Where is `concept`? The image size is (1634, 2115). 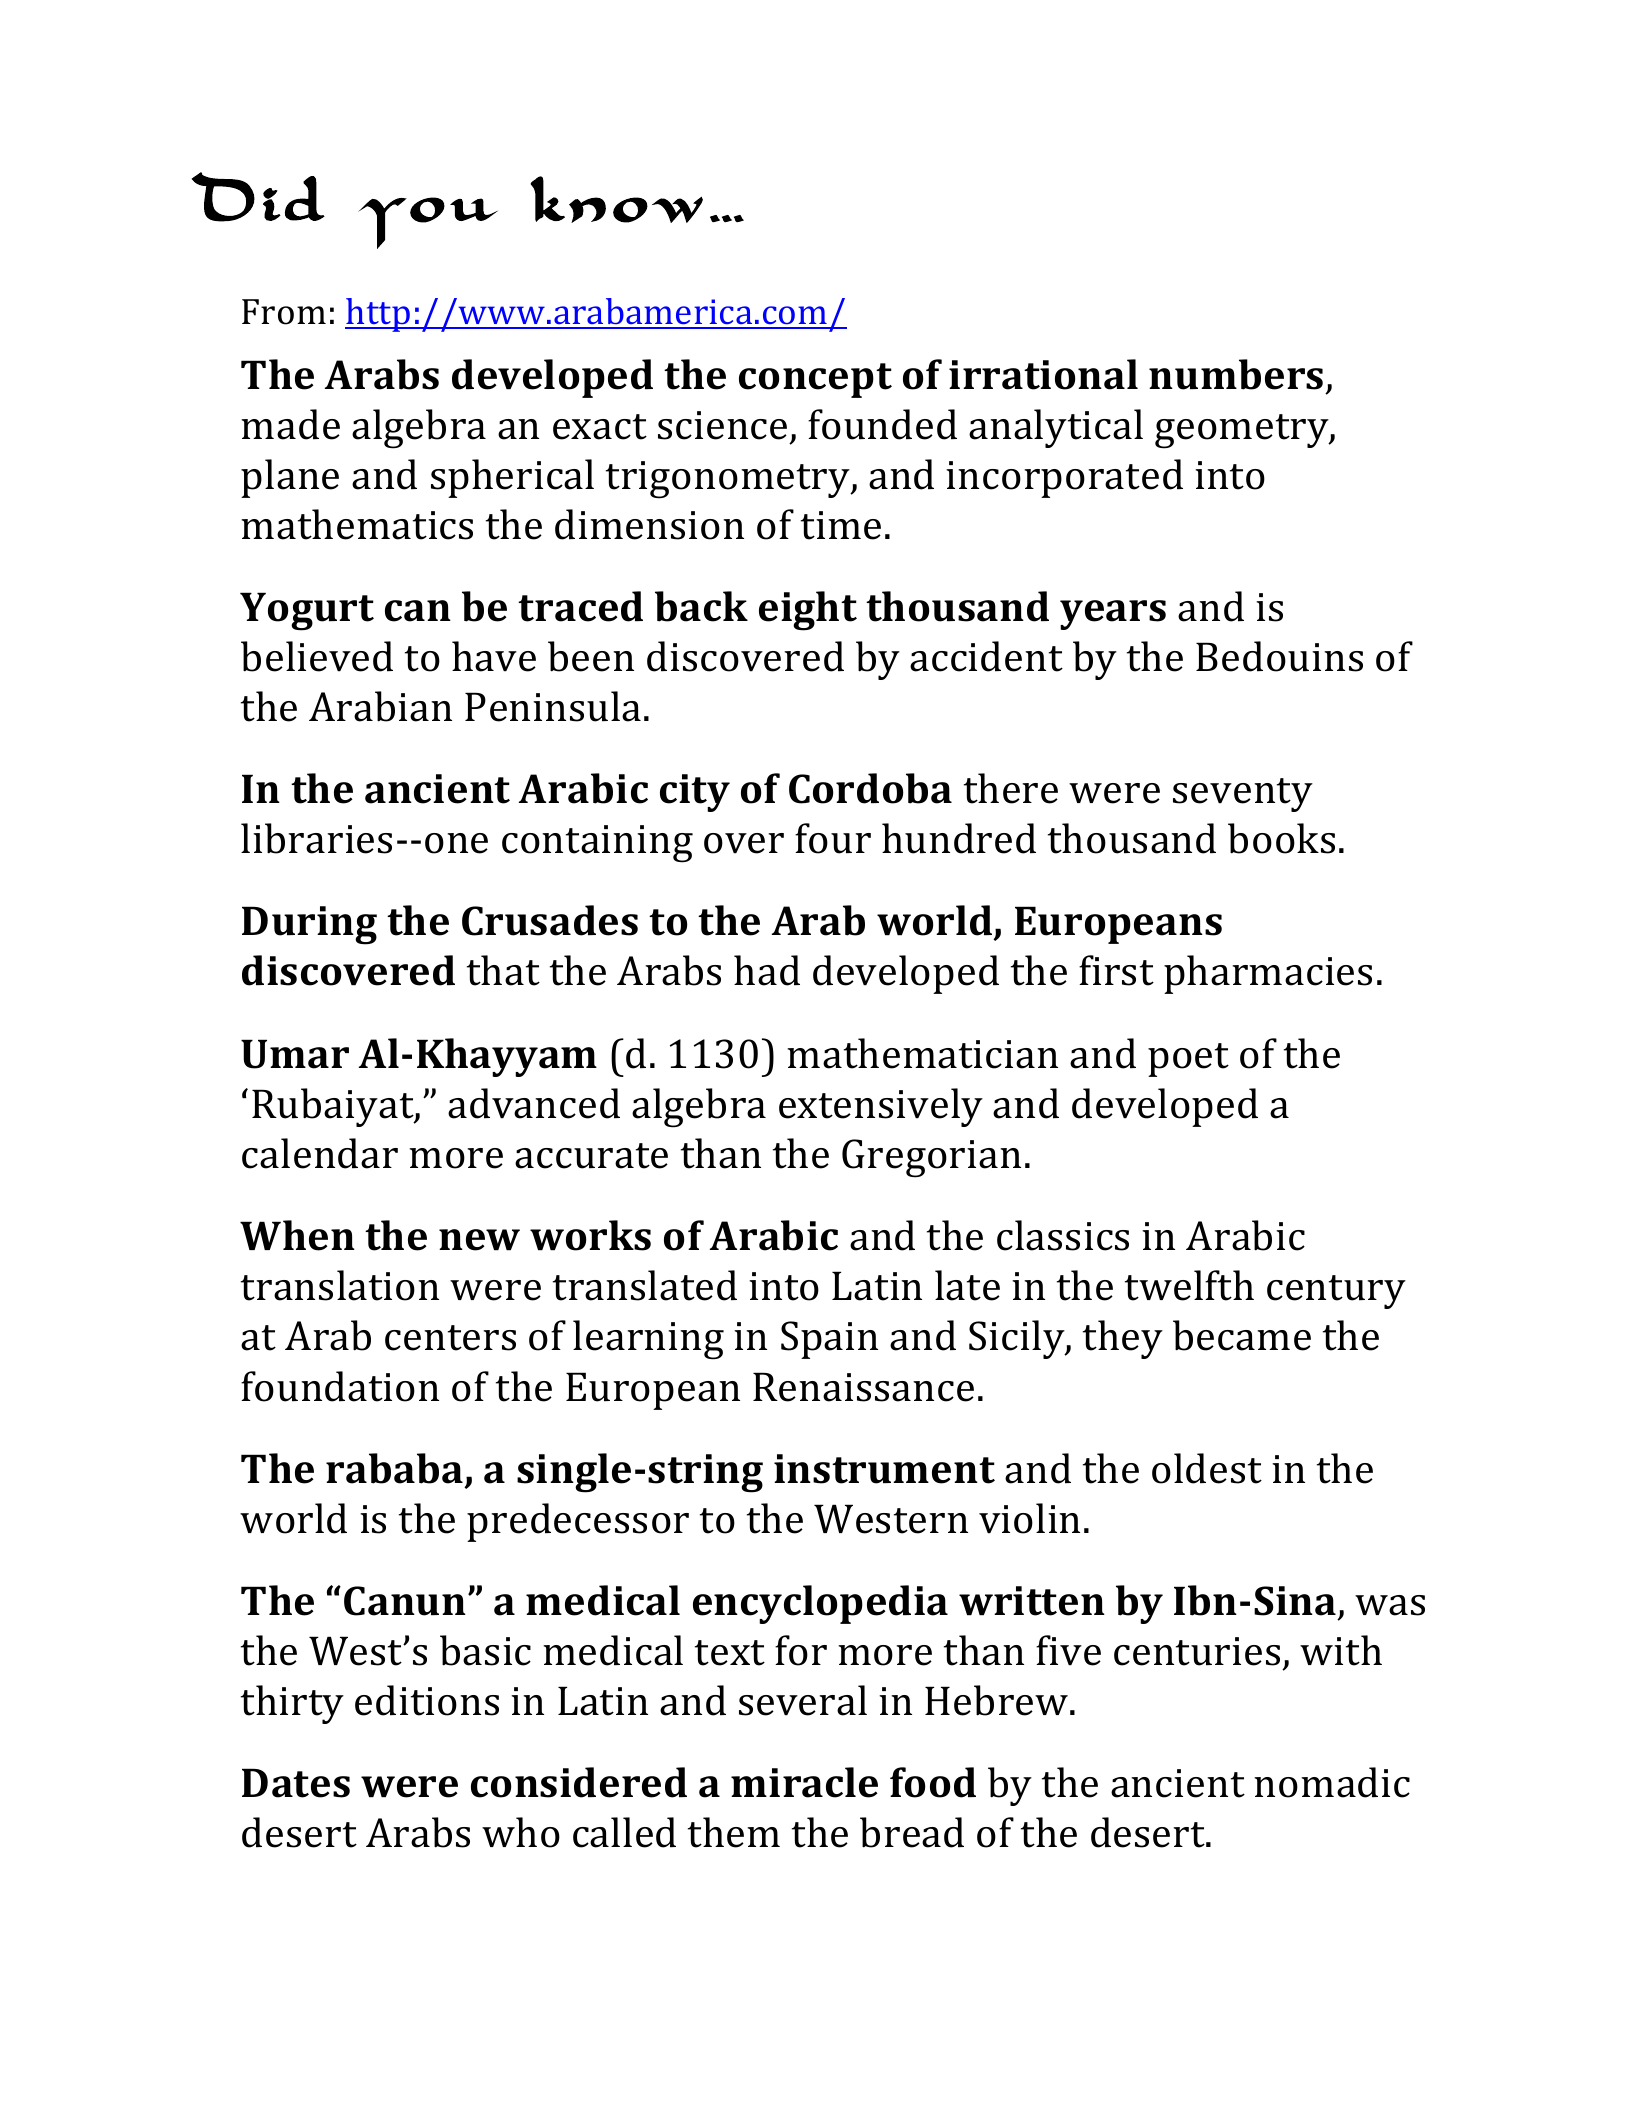 concept is located at coordinates (815, 380).
